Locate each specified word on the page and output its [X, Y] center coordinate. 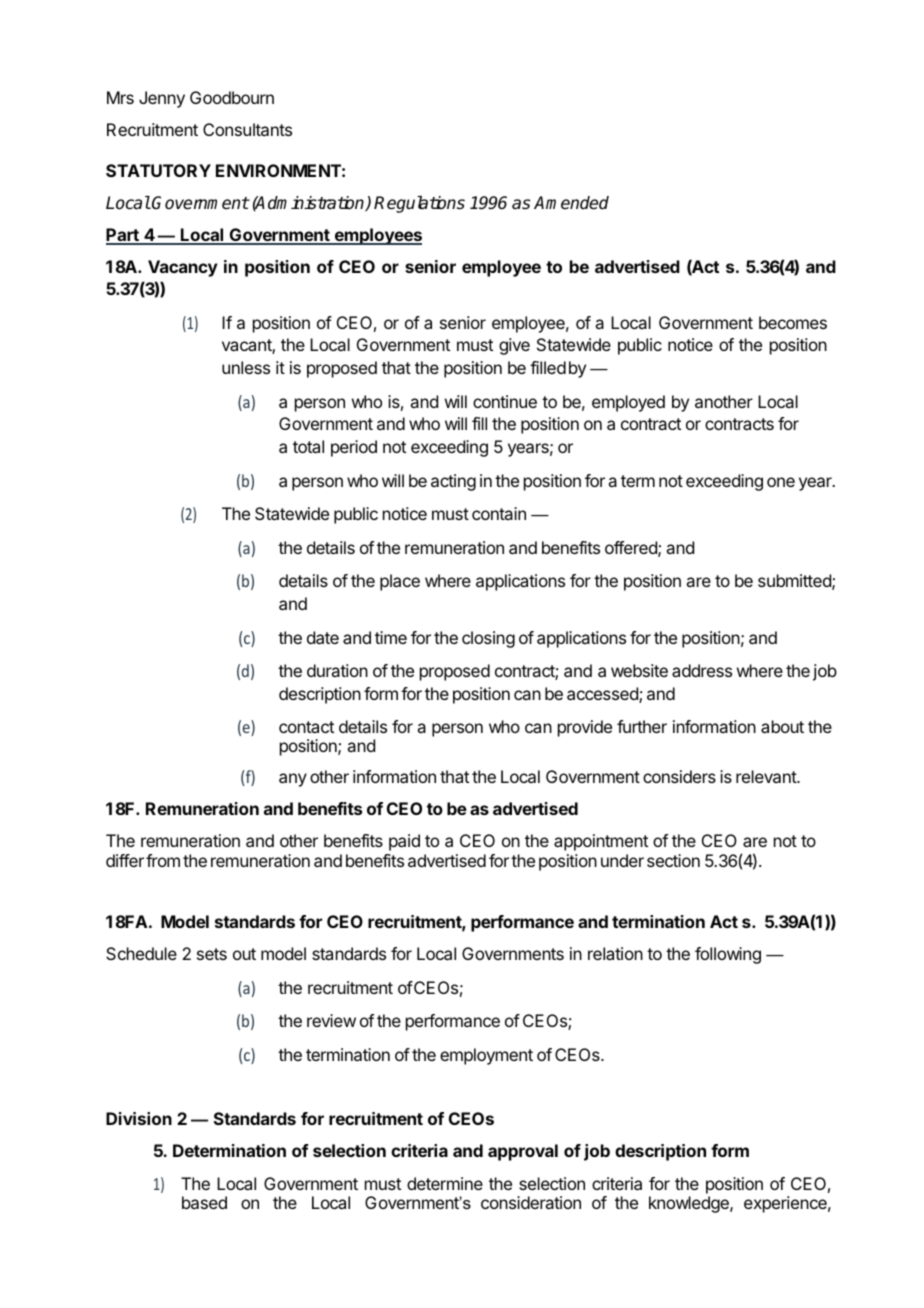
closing [488, 639]
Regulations [419, 204]
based [204, 1202]
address [702, 670]
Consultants [247, 129]
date [323, 637]
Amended [571, 203]
